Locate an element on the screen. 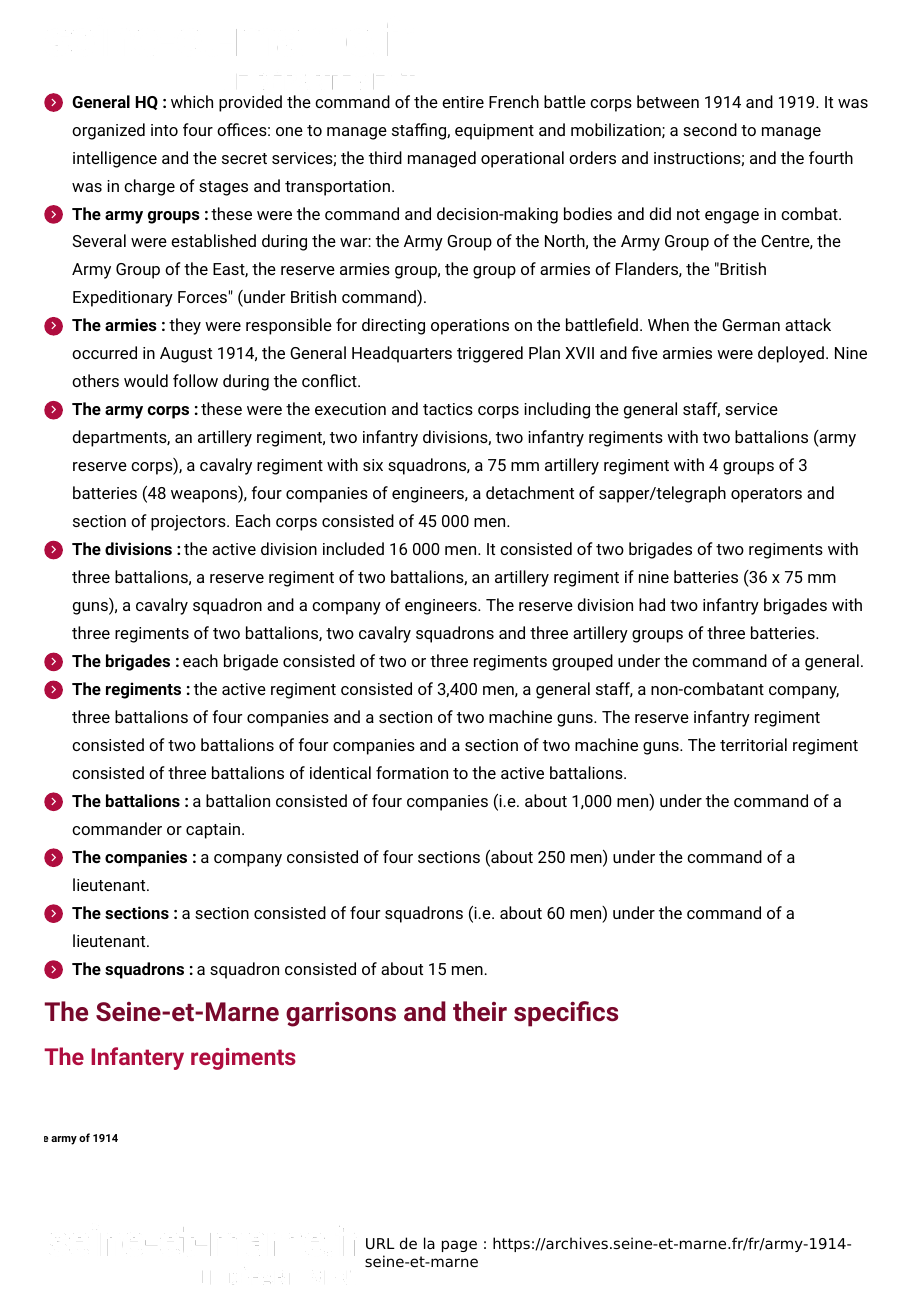  second is located at coordinates (710, 129).
